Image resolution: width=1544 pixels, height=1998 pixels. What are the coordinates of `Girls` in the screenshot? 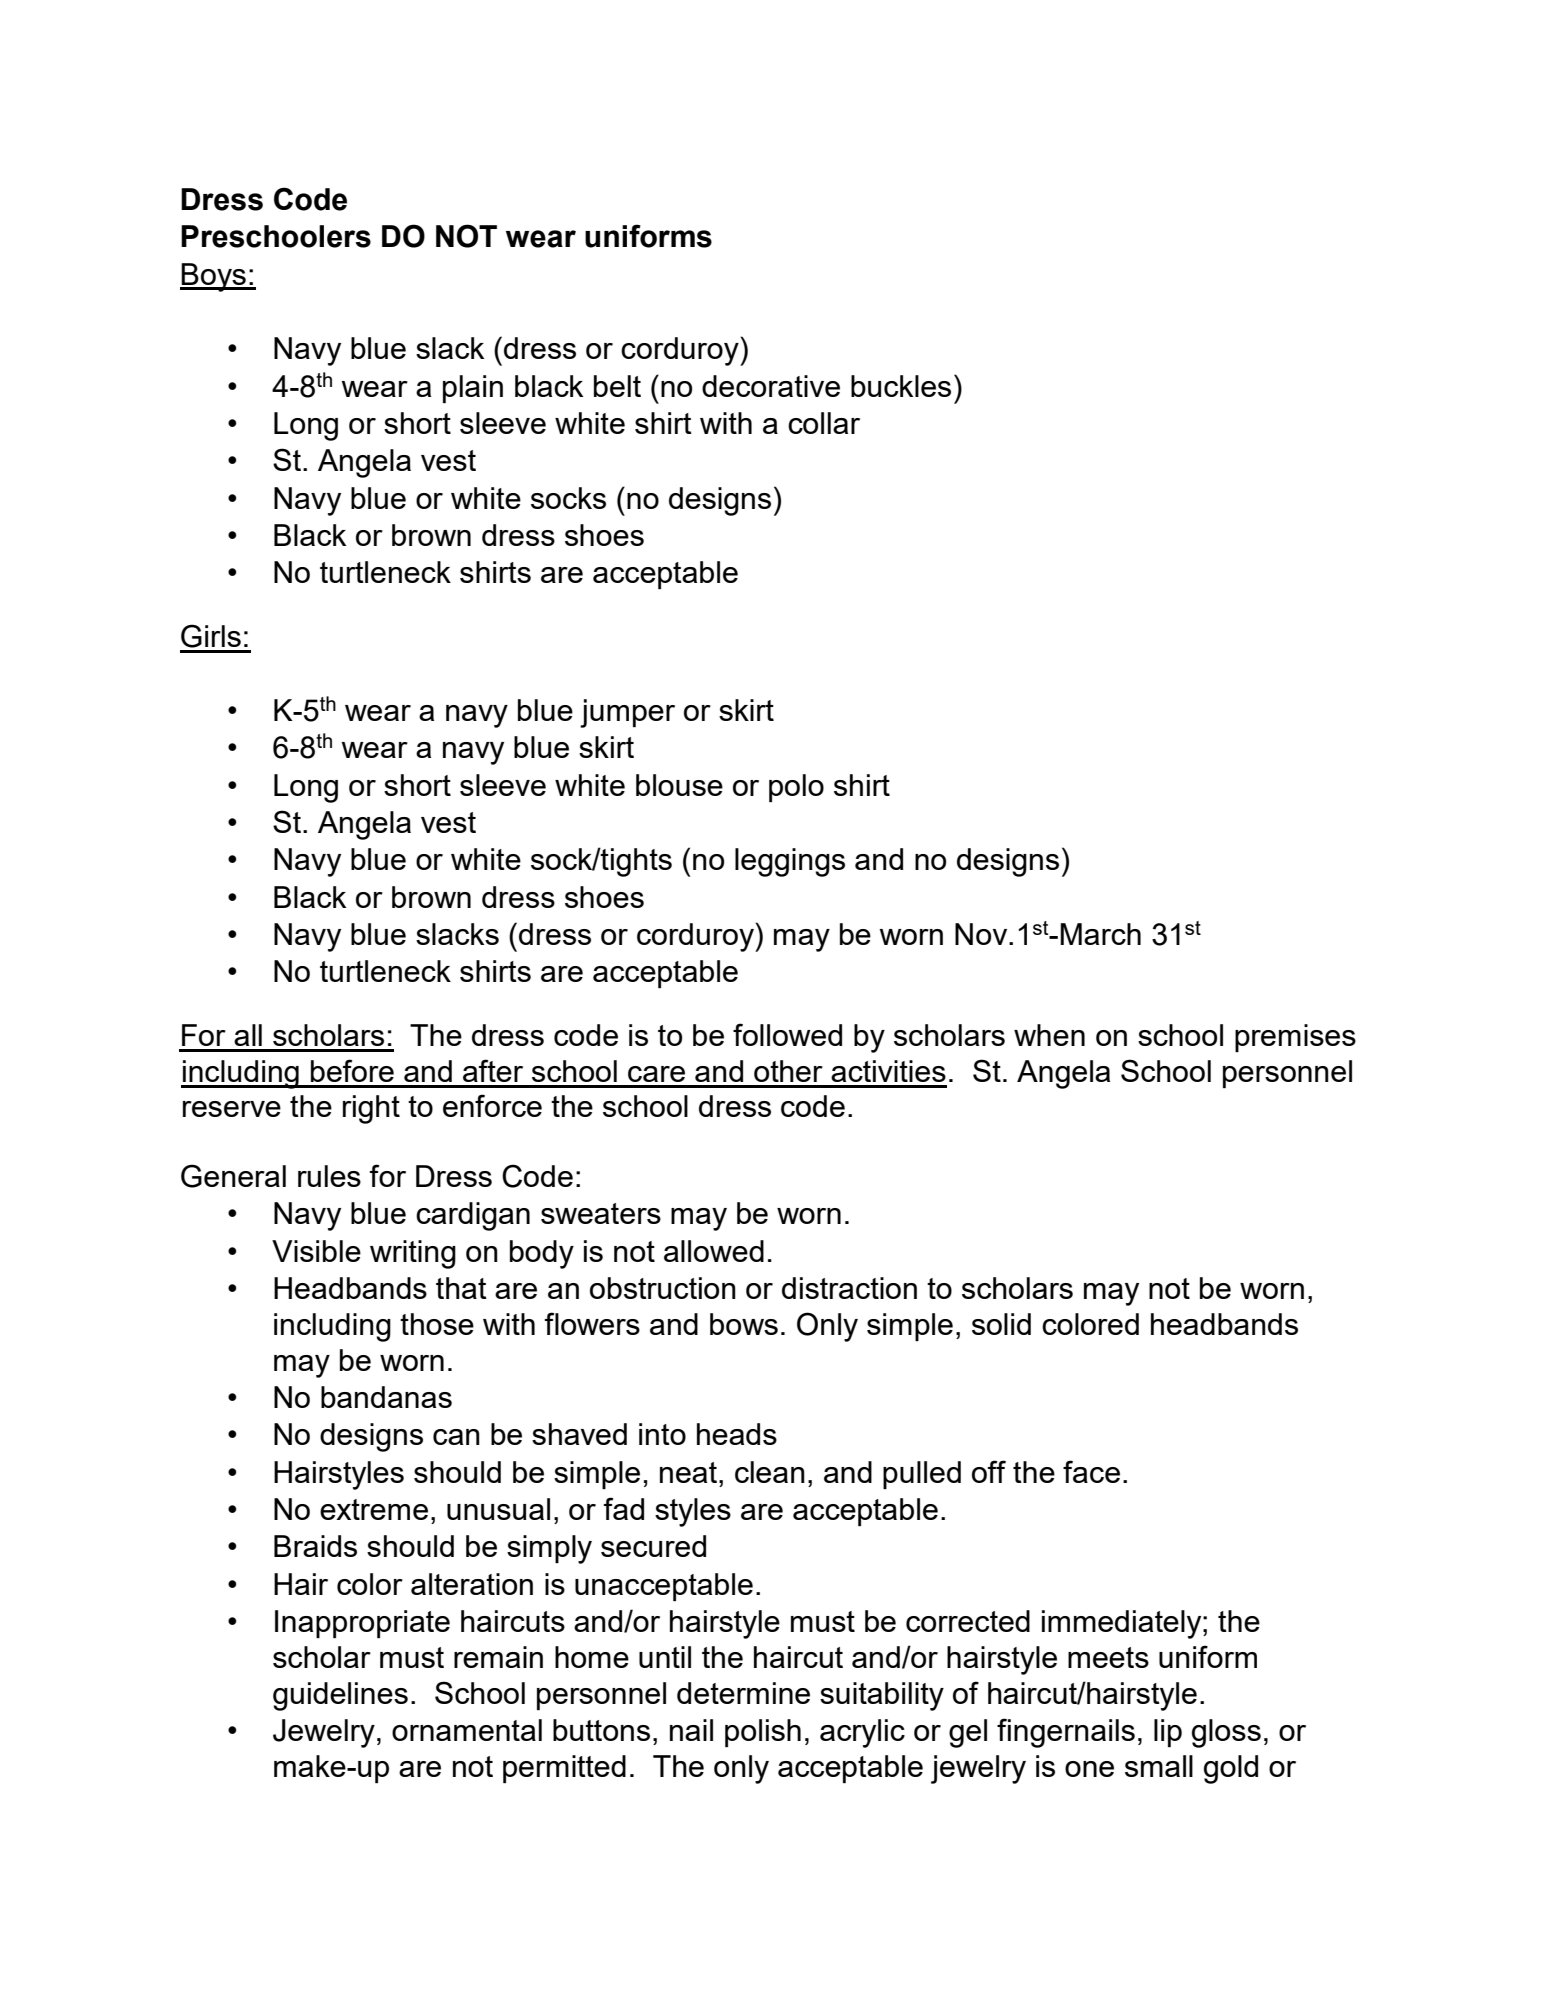 It's located at (211, 636).
